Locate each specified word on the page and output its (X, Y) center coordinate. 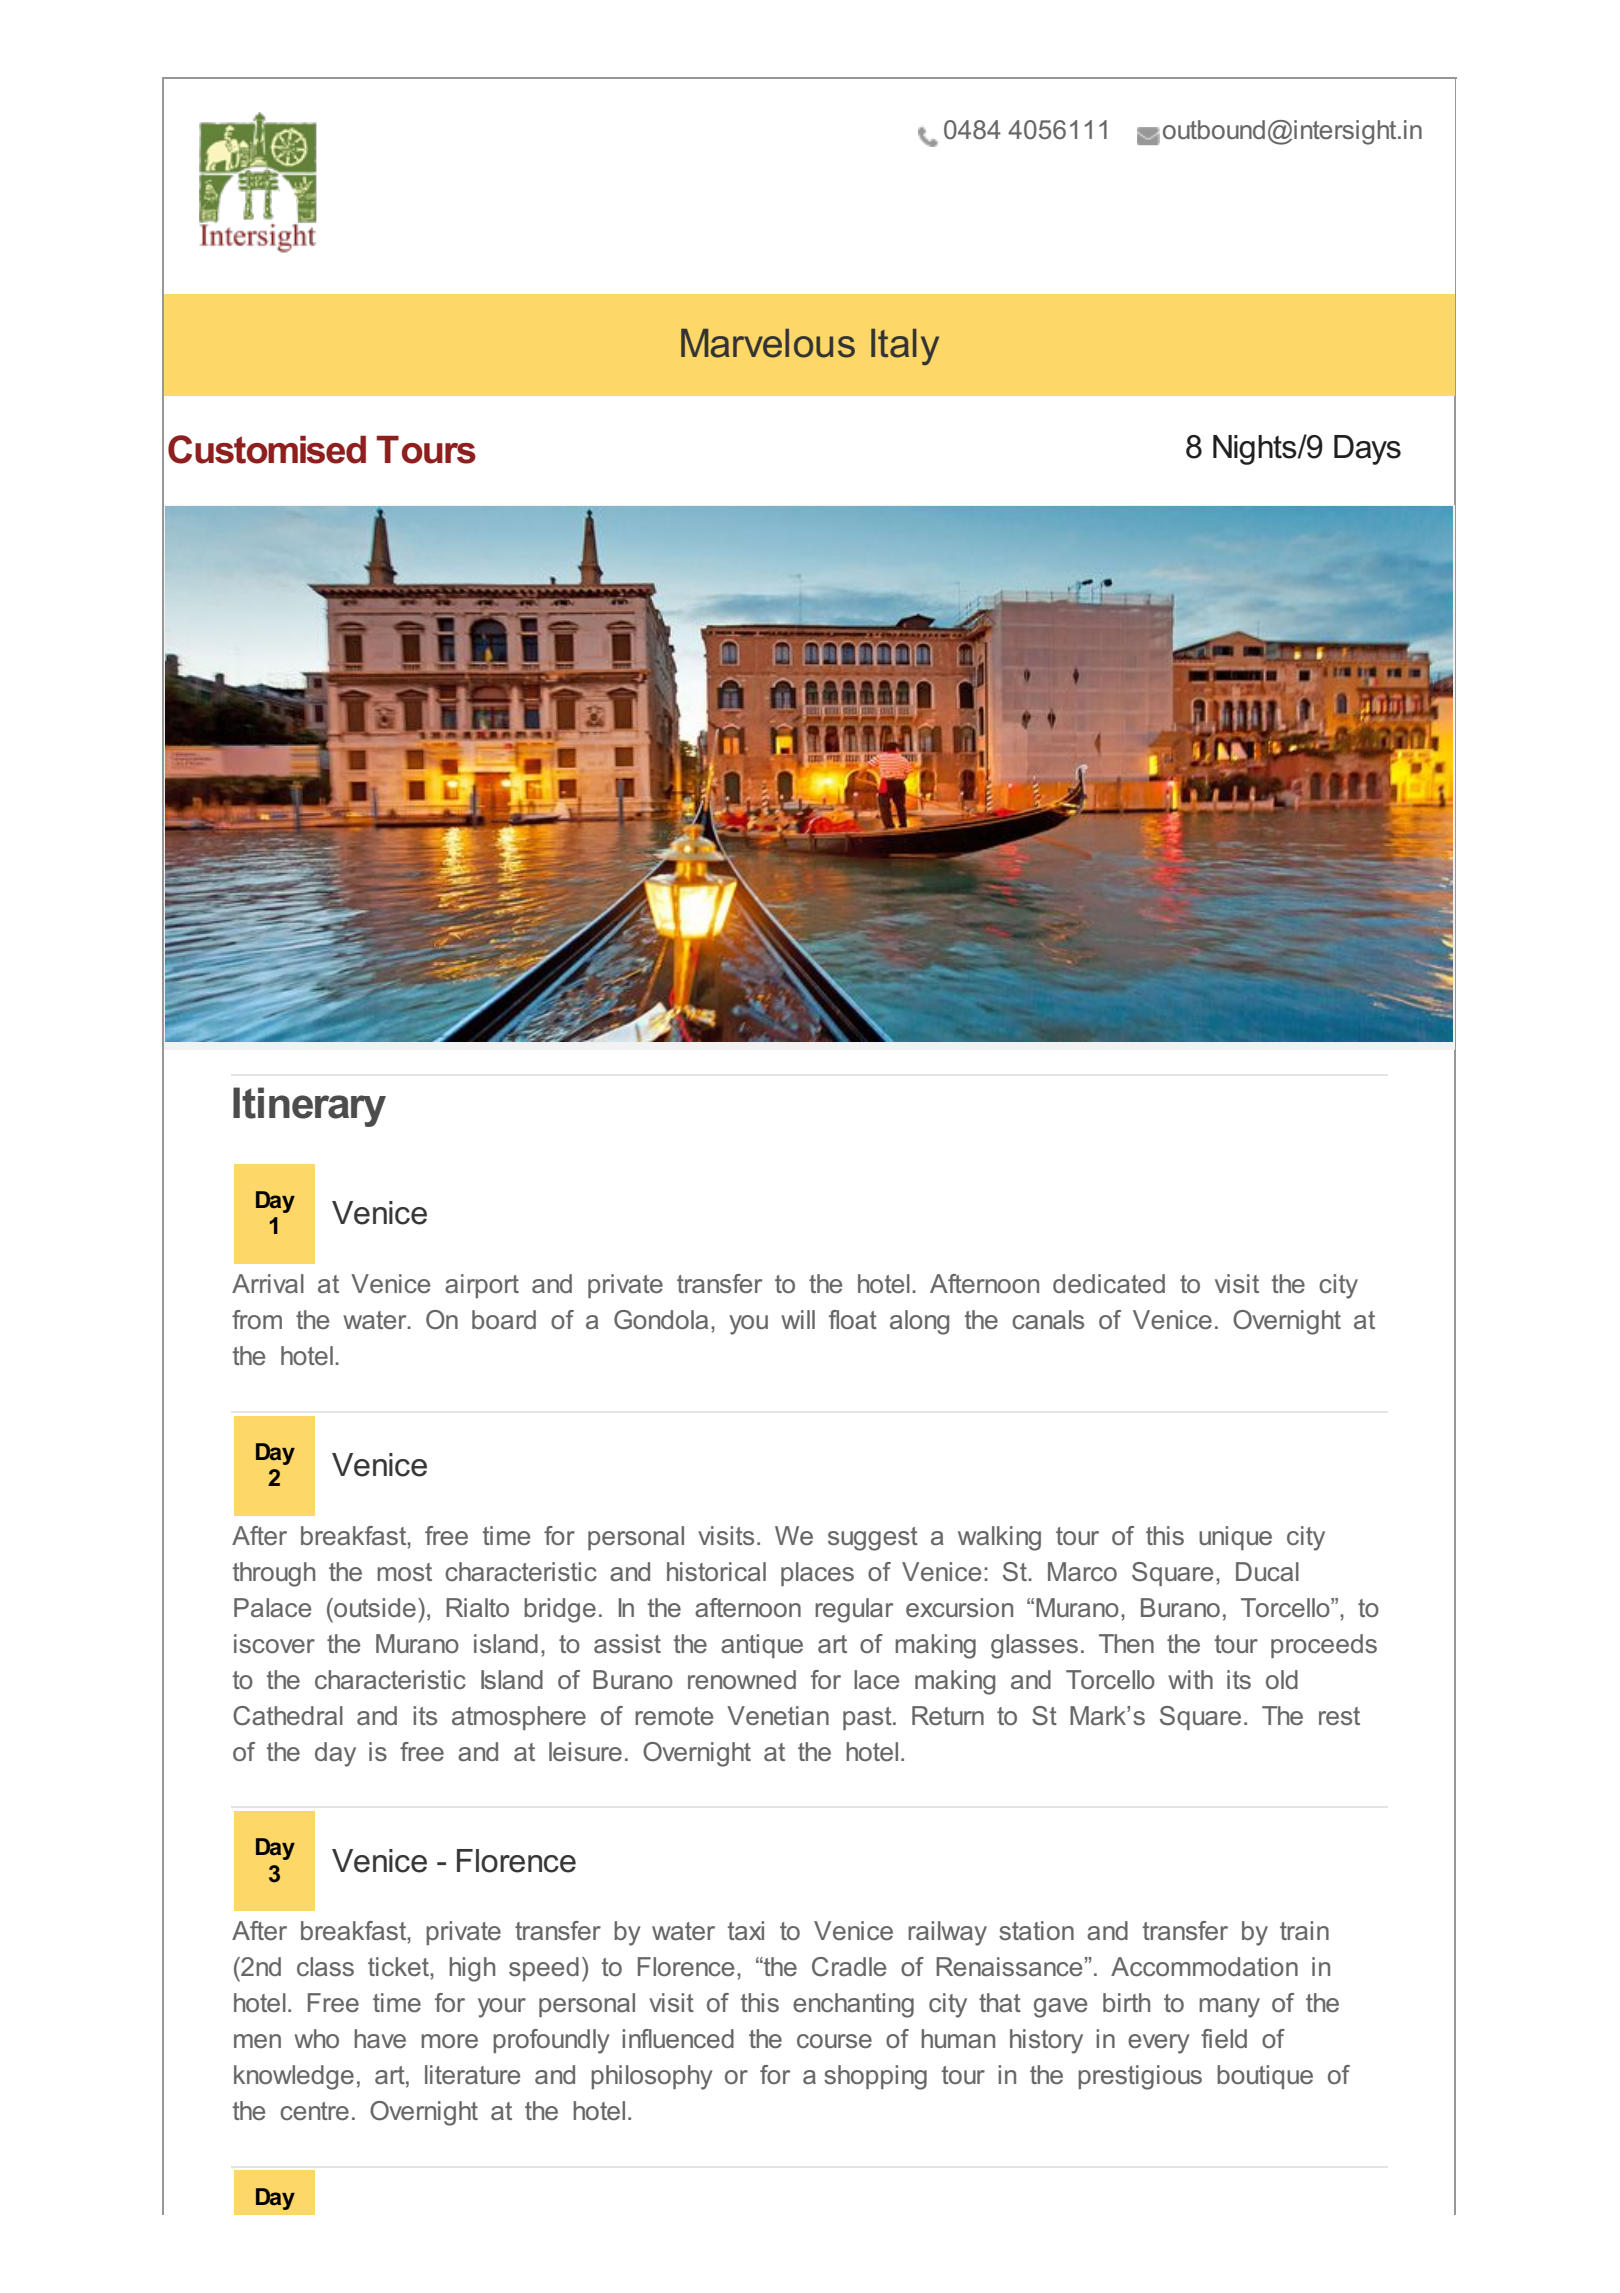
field (1224, 2038)
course (834, 2041)
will (798, 1319)
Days (1367, 450)
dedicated (1109, 1283)
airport (482, 1286)
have (380, 2038)
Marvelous (768, 343)
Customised (267, 449)
